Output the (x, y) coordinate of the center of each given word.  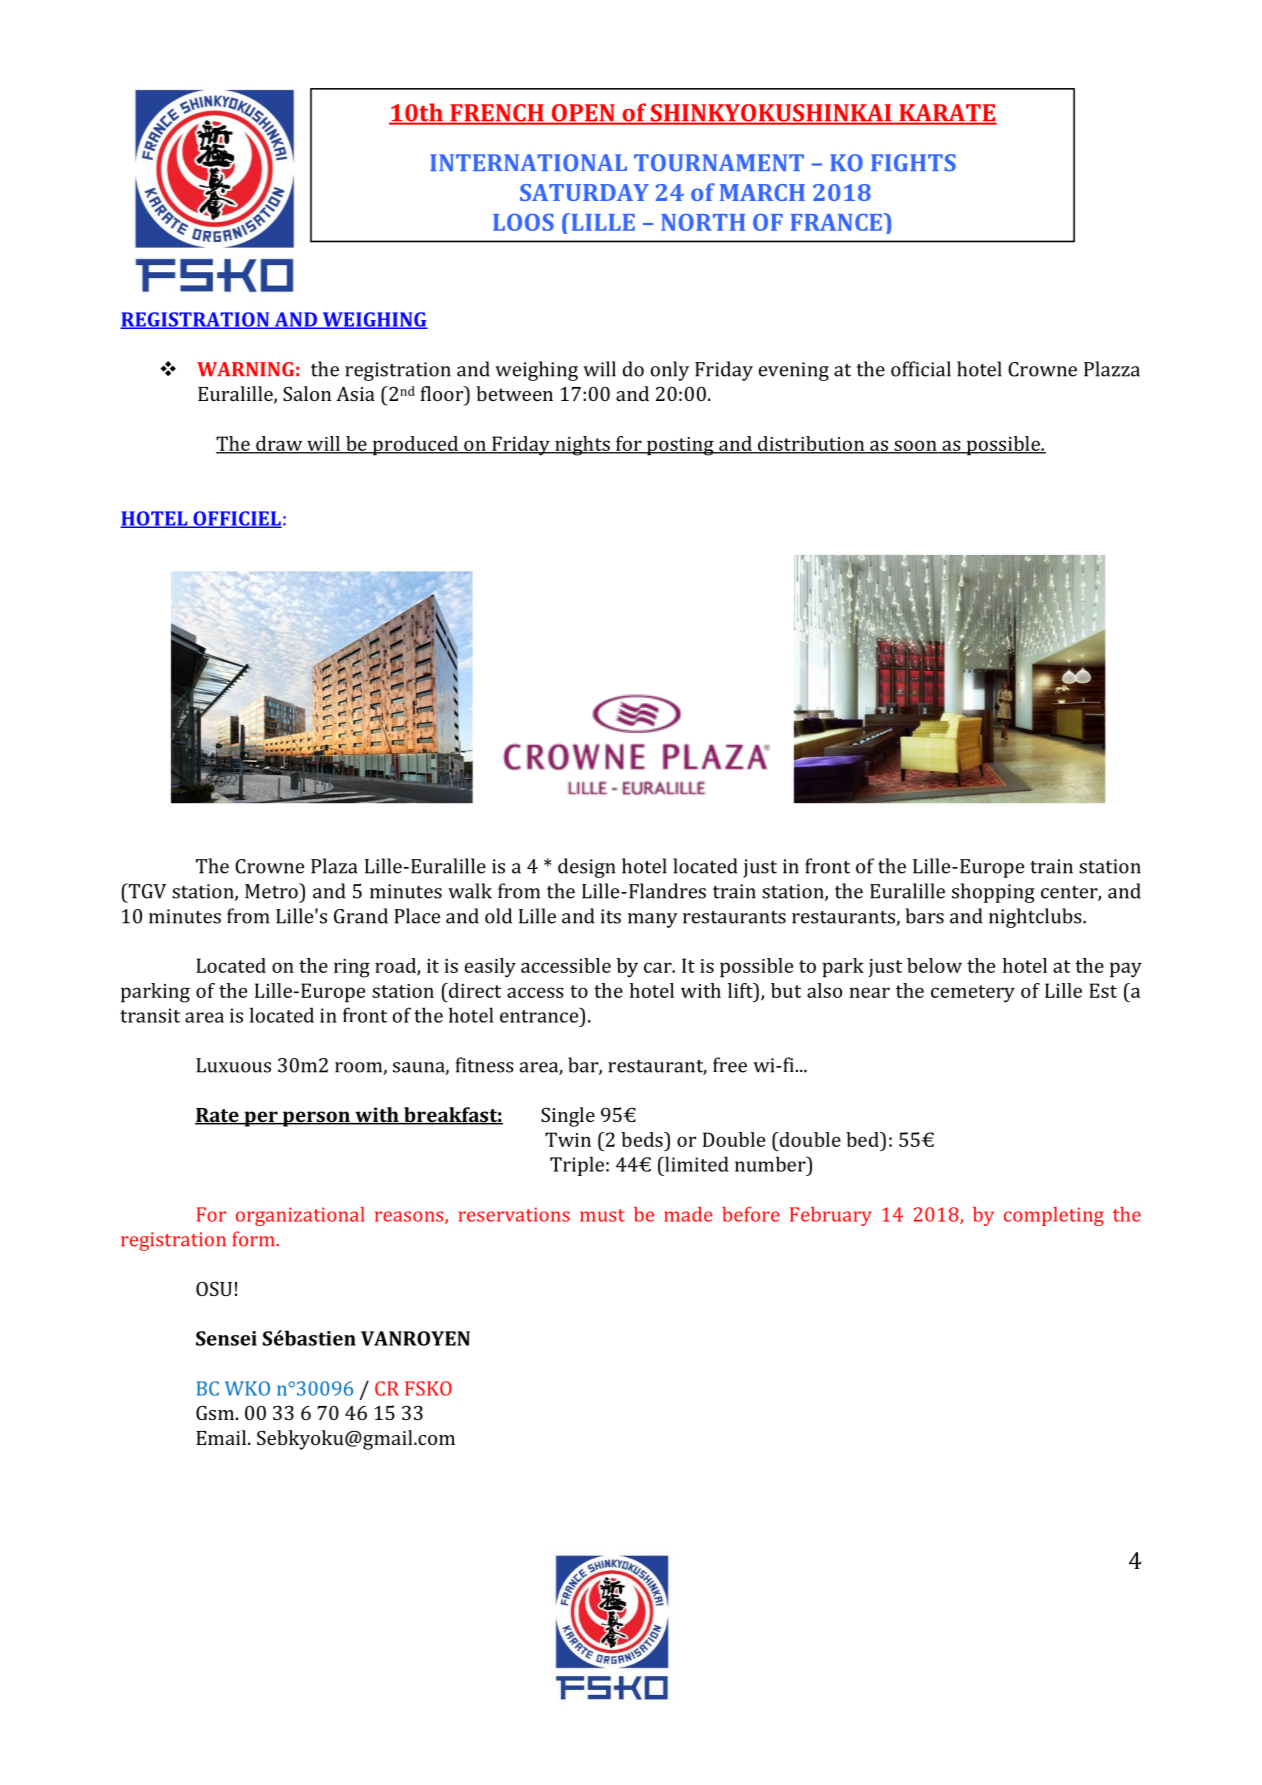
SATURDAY (584, 192)
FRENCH (497, 114)
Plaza (334, 866)
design (586, 868)
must (602, 1215)
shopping (993, 893)
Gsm (216, 1412)
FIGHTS (913, 163)
